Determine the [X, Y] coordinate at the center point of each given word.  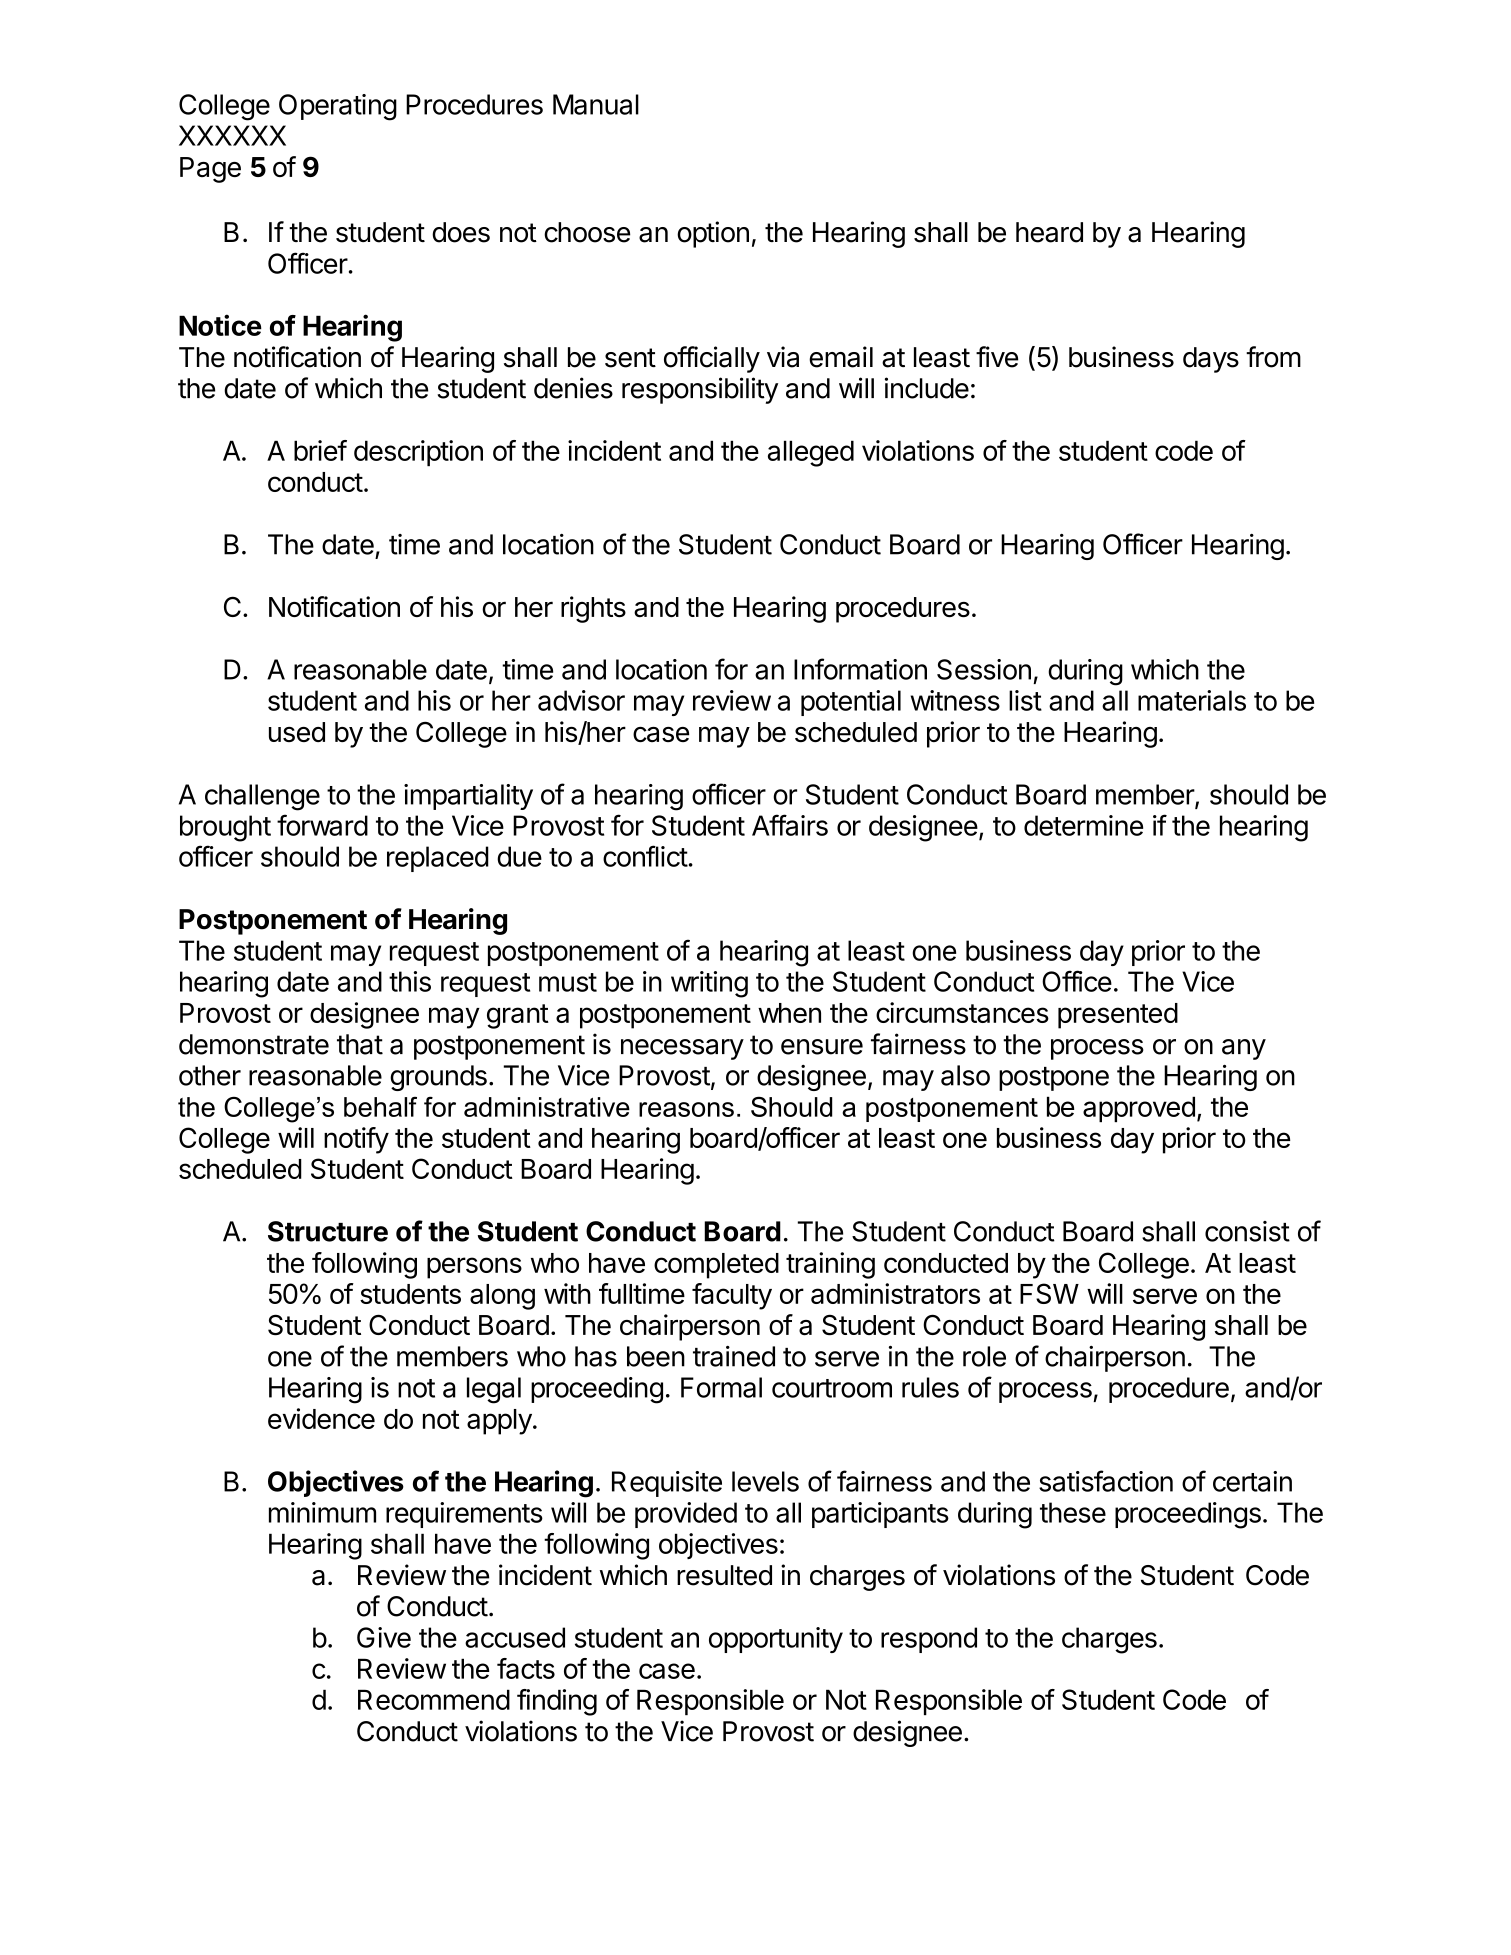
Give [384, 1637]
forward [322, 825]
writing [709, 984]
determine [1083, 825]
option [713, 234]
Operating [338, 107]
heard [1049, 232]
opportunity [776, 1640]
